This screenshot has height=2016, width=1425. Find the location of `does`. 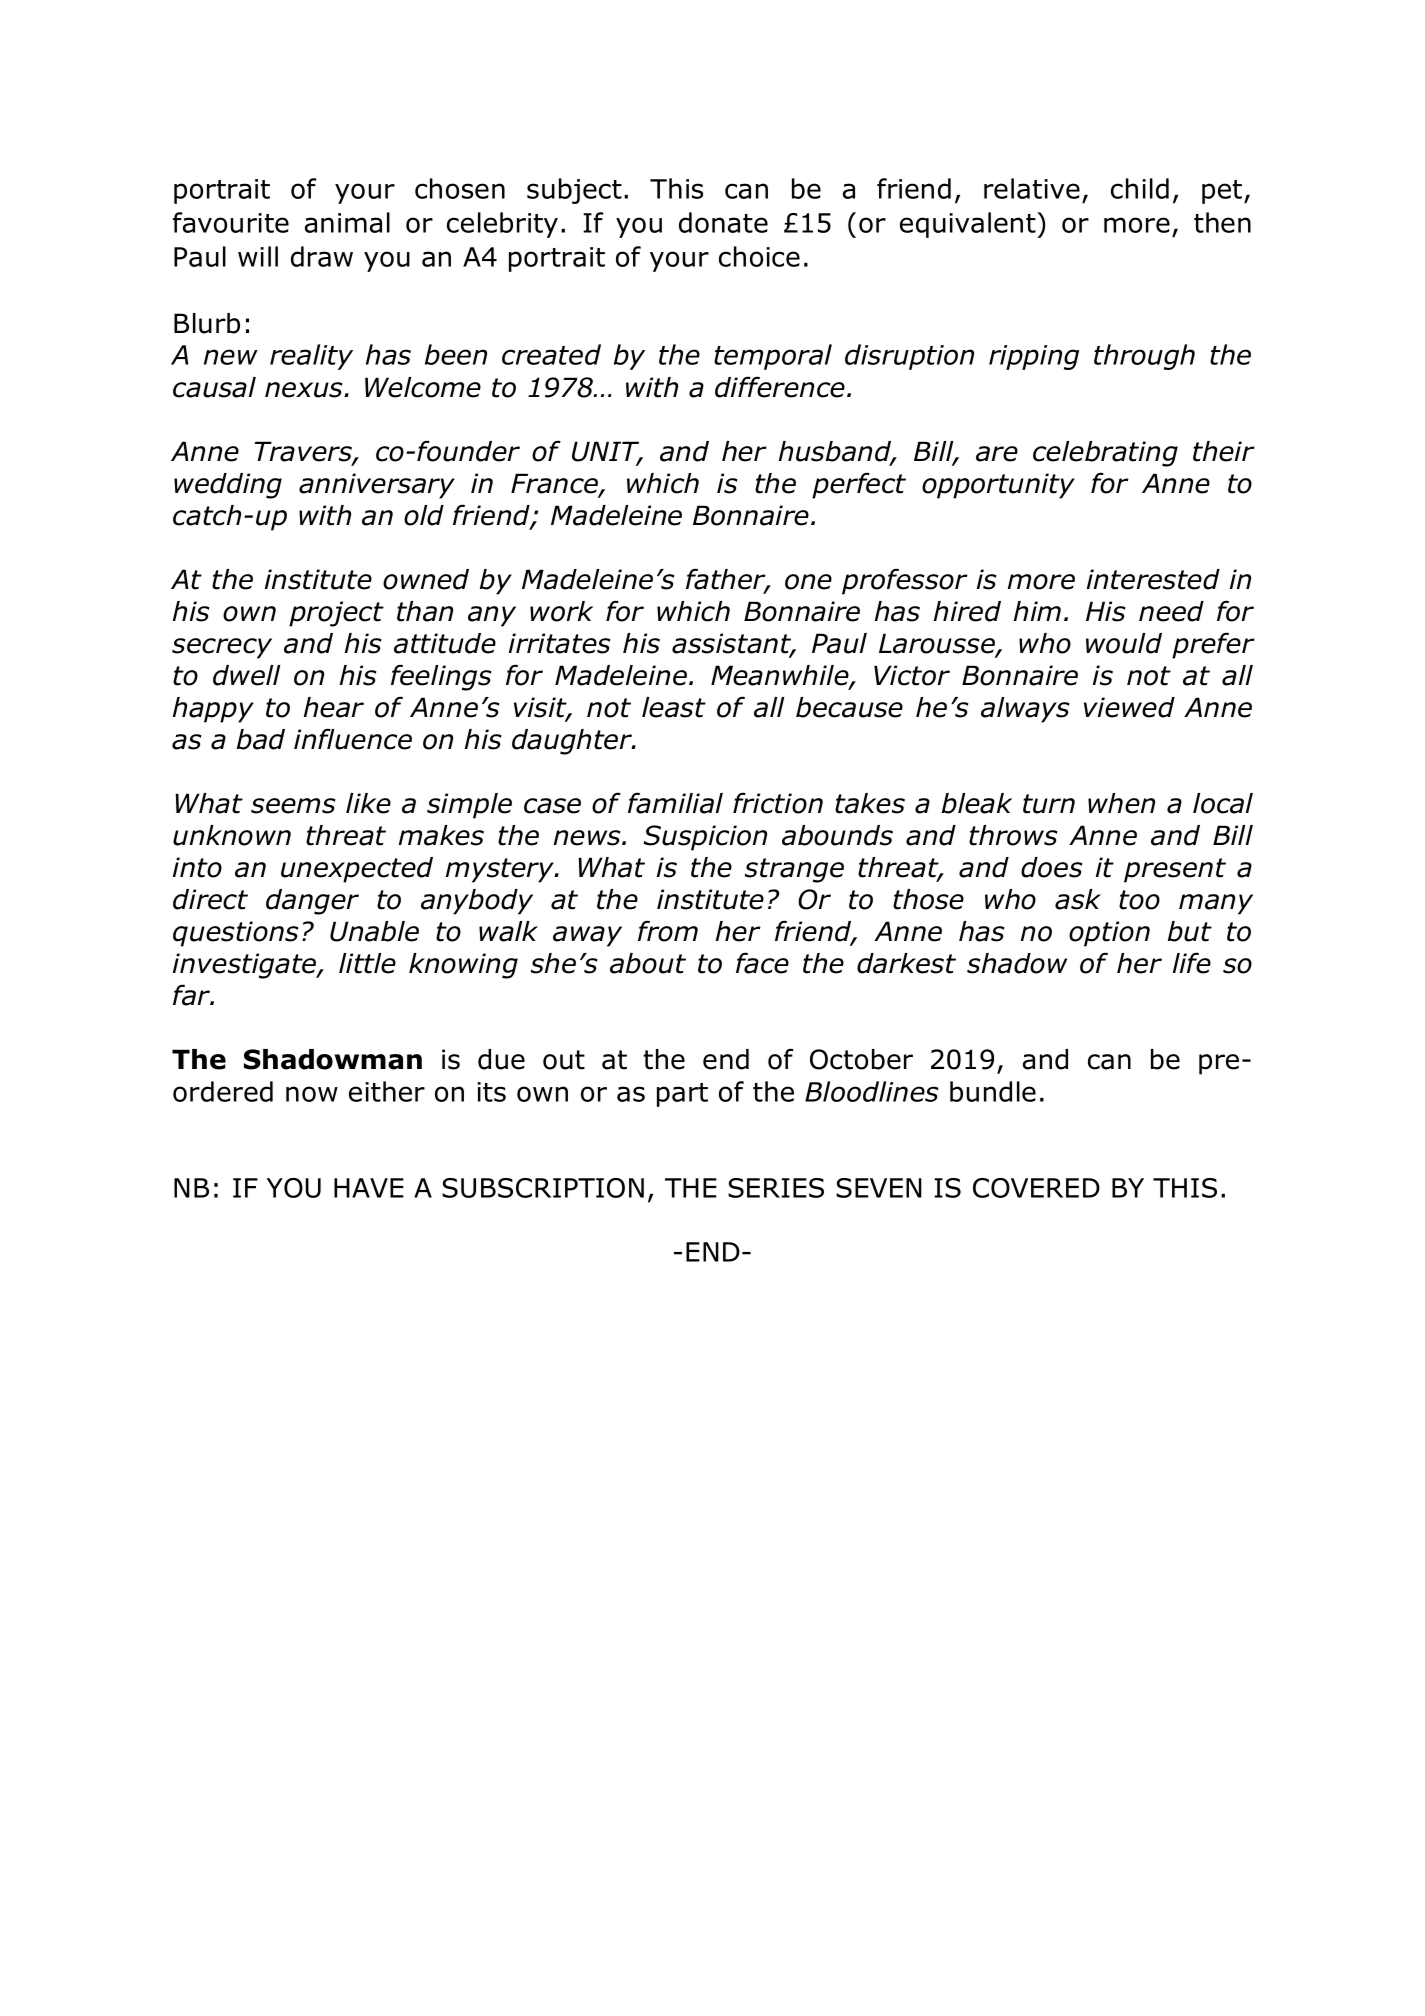

does is located at coordinates (1052, 867).
